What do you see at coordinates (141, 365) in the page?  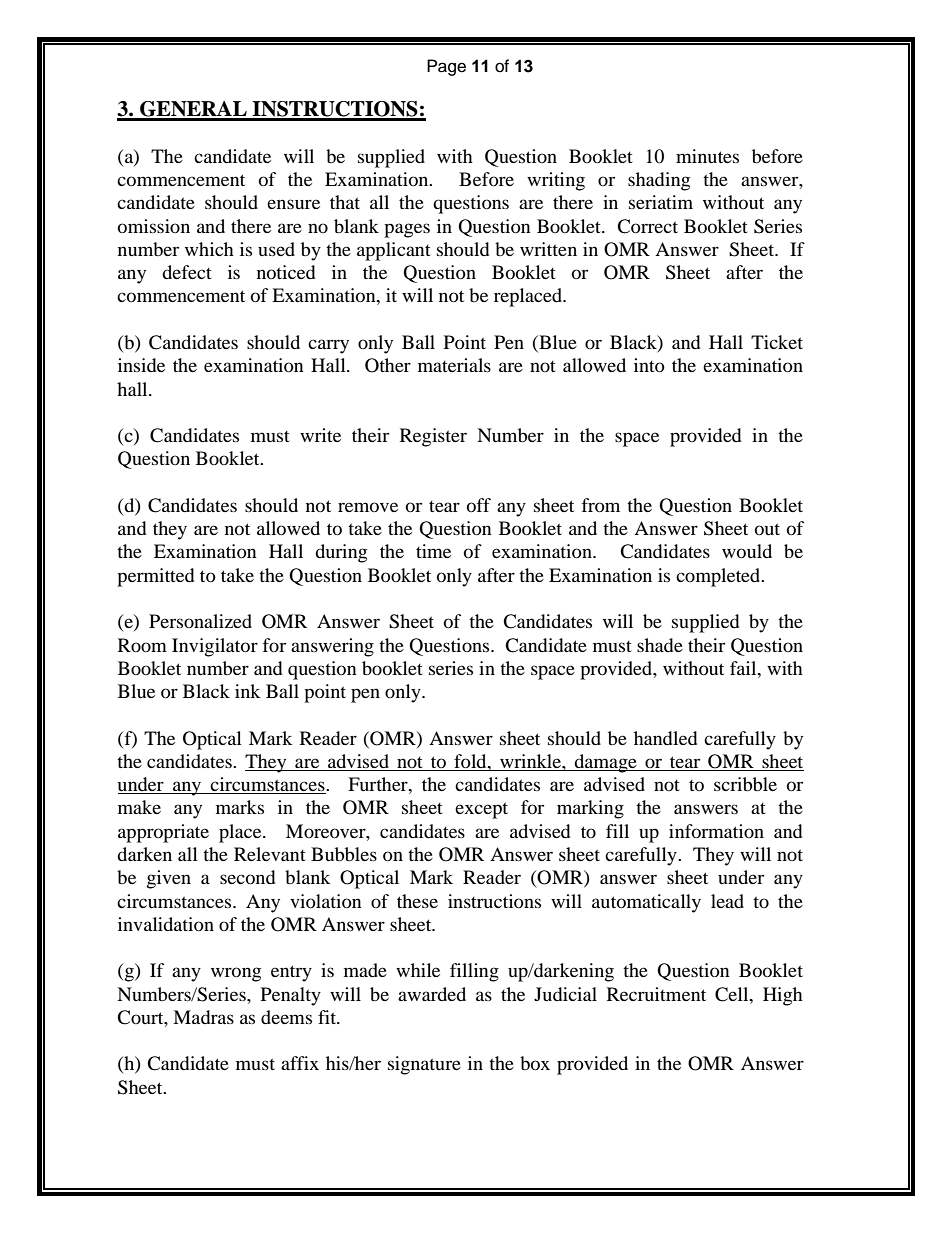 I see `inside` at bounding box center [141, 365].
